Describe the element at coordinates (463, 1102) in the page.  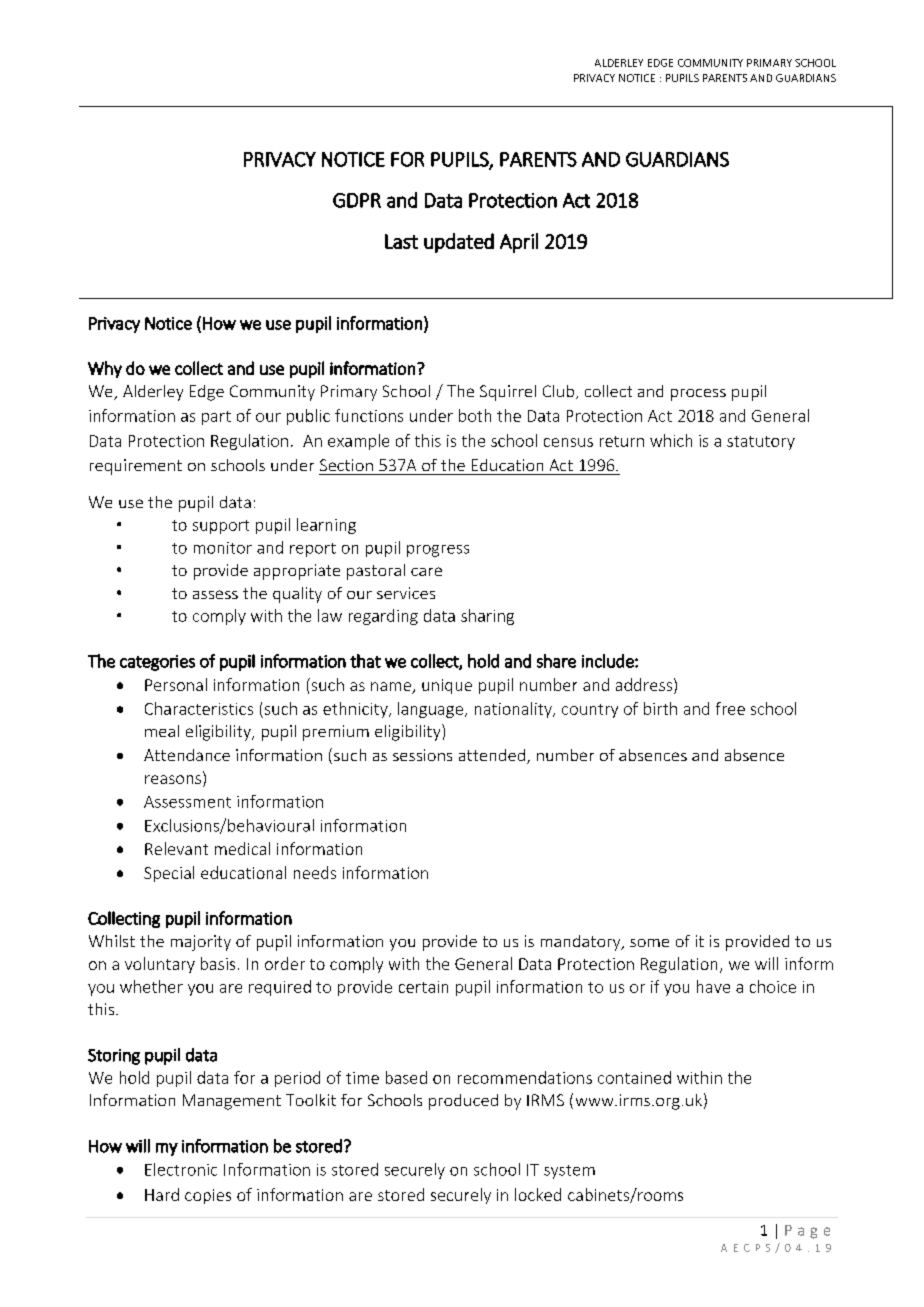
I see `produced` at that location.
